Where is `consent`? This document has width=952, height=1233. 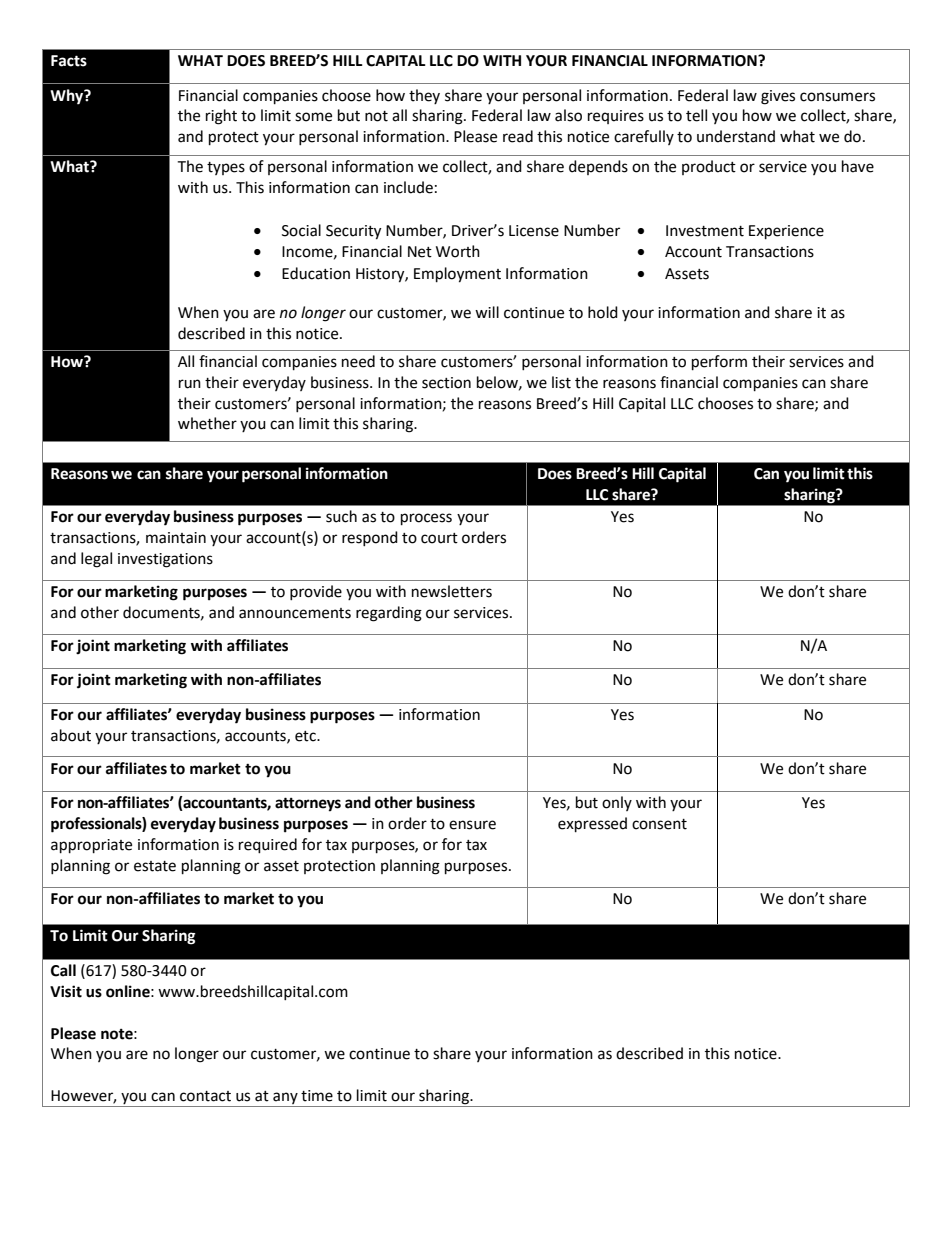
consent is located at coordinates (659, 824).
